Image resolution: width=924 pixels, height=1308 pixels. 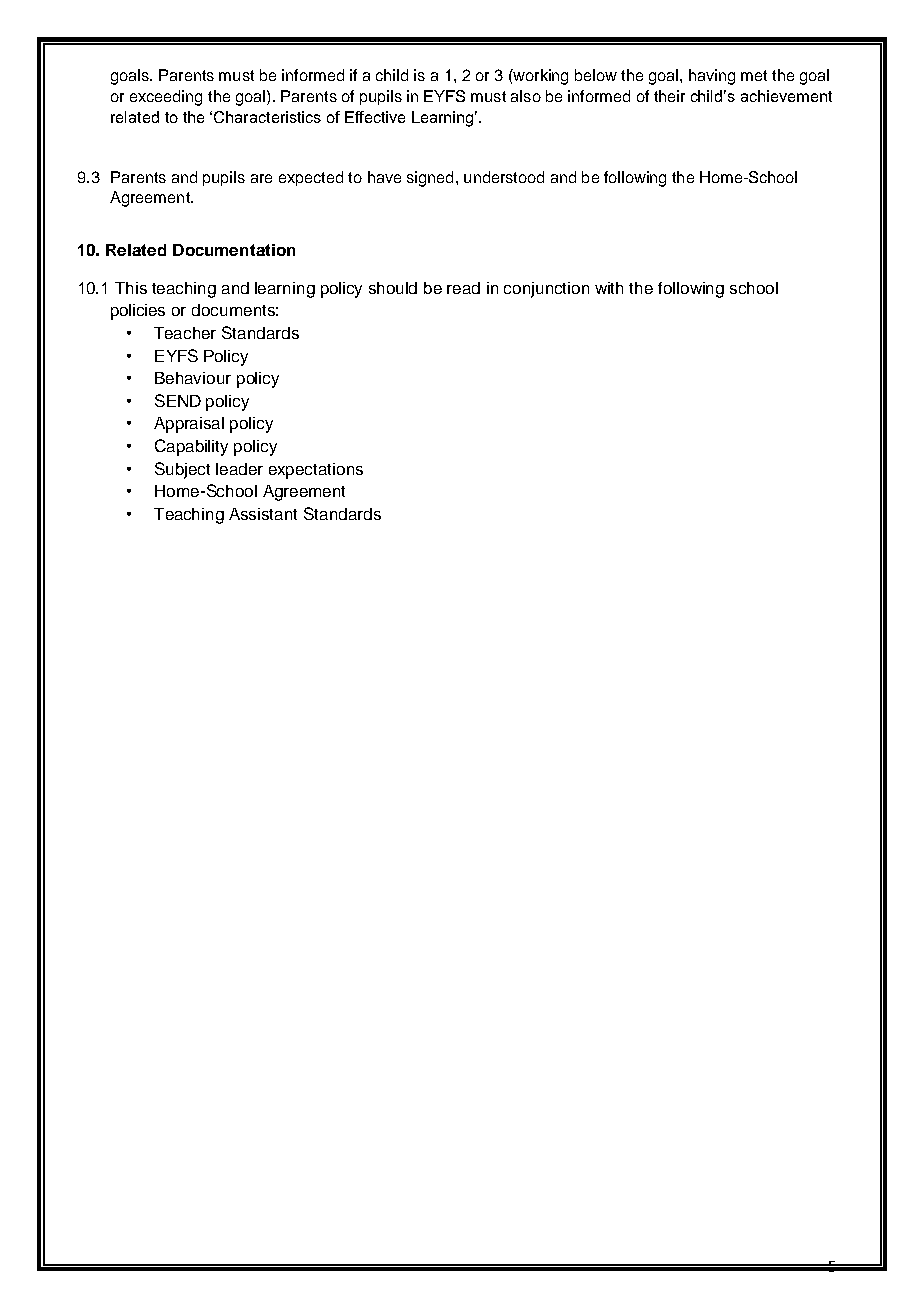 What do you see at coordinates (463, 288) in the page?
I see `read` at bounding box center [463, 288].
